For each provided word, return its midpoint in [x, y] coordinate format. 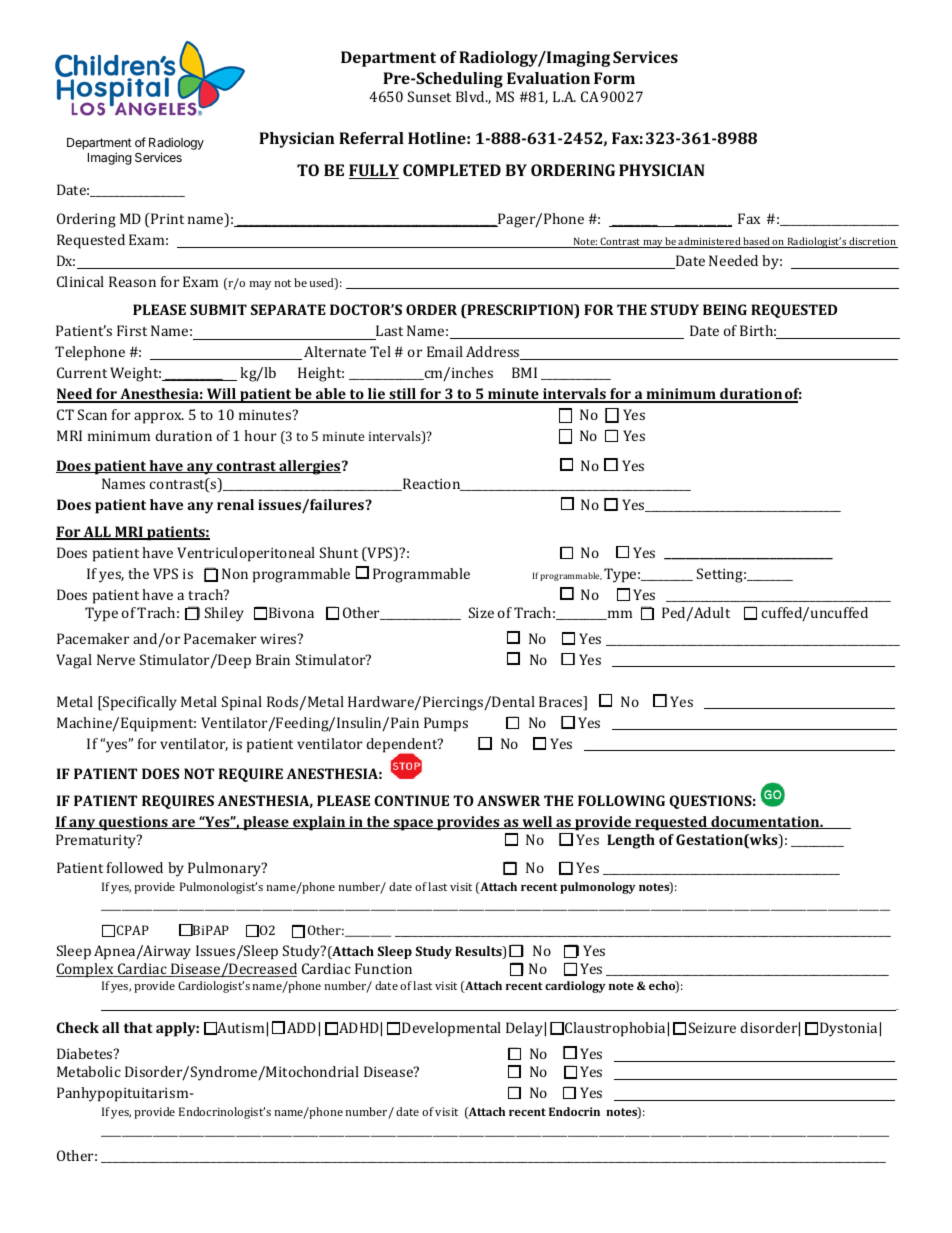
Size [481, 612]
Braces [562, 703]
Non [235, 573]
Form [614, 78]
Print [166, 220]
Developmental [451, 1029]
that [138, 1027]
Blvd [471, 96]
